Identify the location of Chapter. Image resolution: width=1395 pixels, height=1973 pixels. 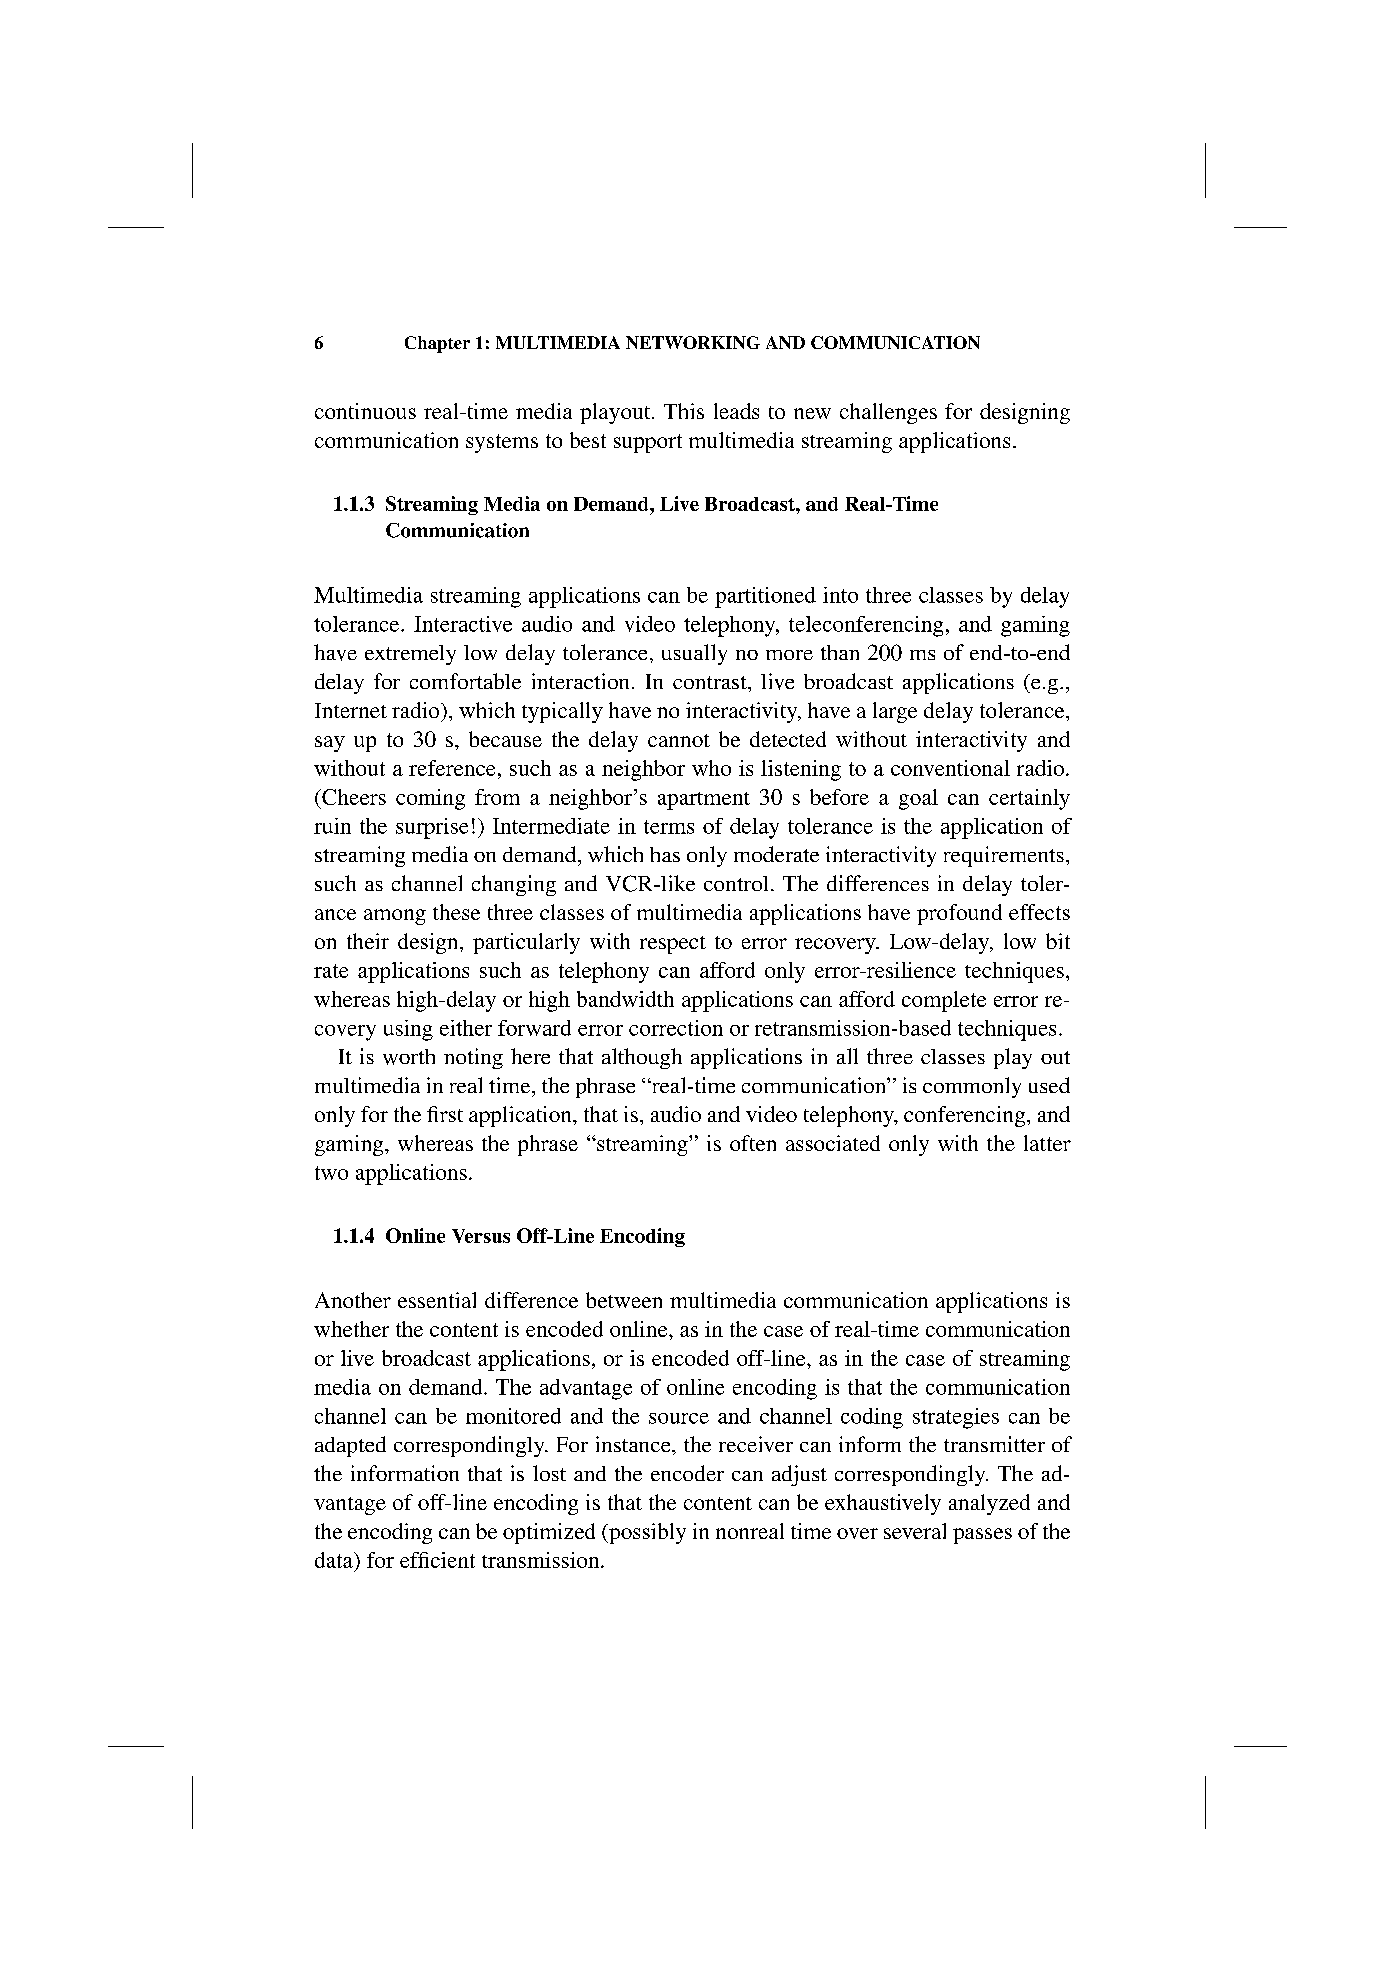
(437, 344).
